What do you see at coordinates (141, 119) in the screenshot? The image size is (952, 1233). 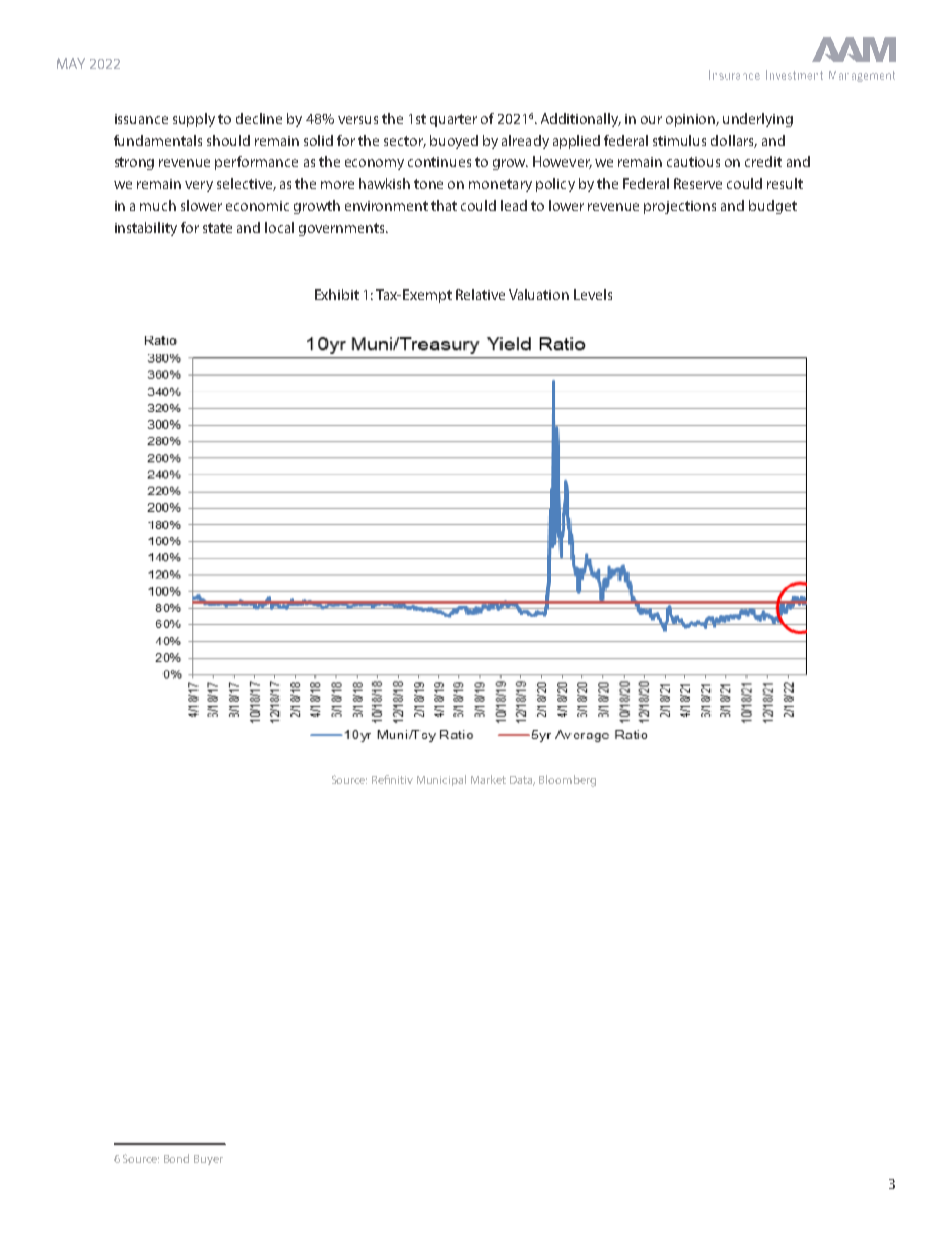 I see `issuance` at bounding box center [141, 119].
